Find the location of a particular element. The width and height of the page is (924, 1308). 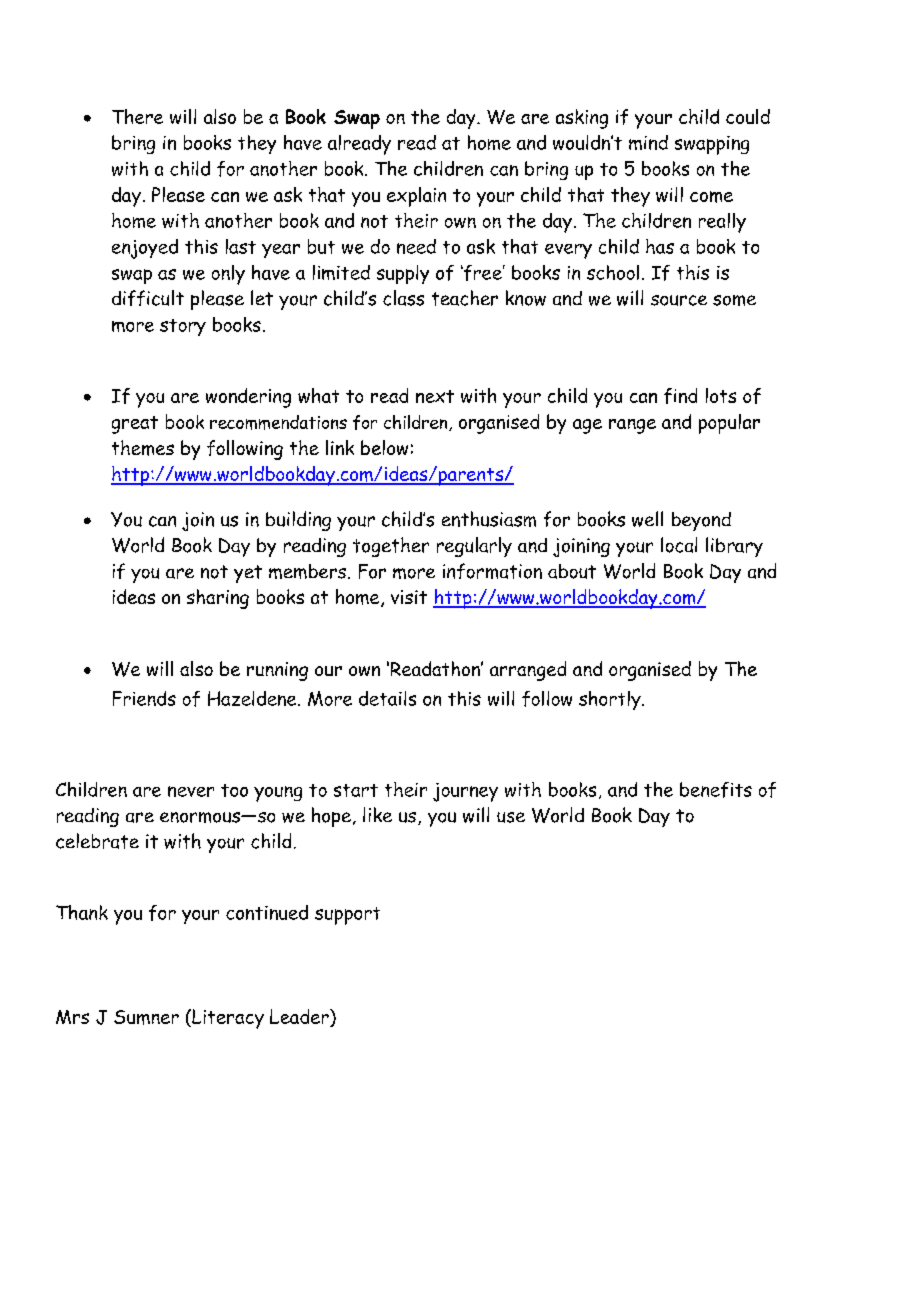

mind is located at coordinates (648, 142).
